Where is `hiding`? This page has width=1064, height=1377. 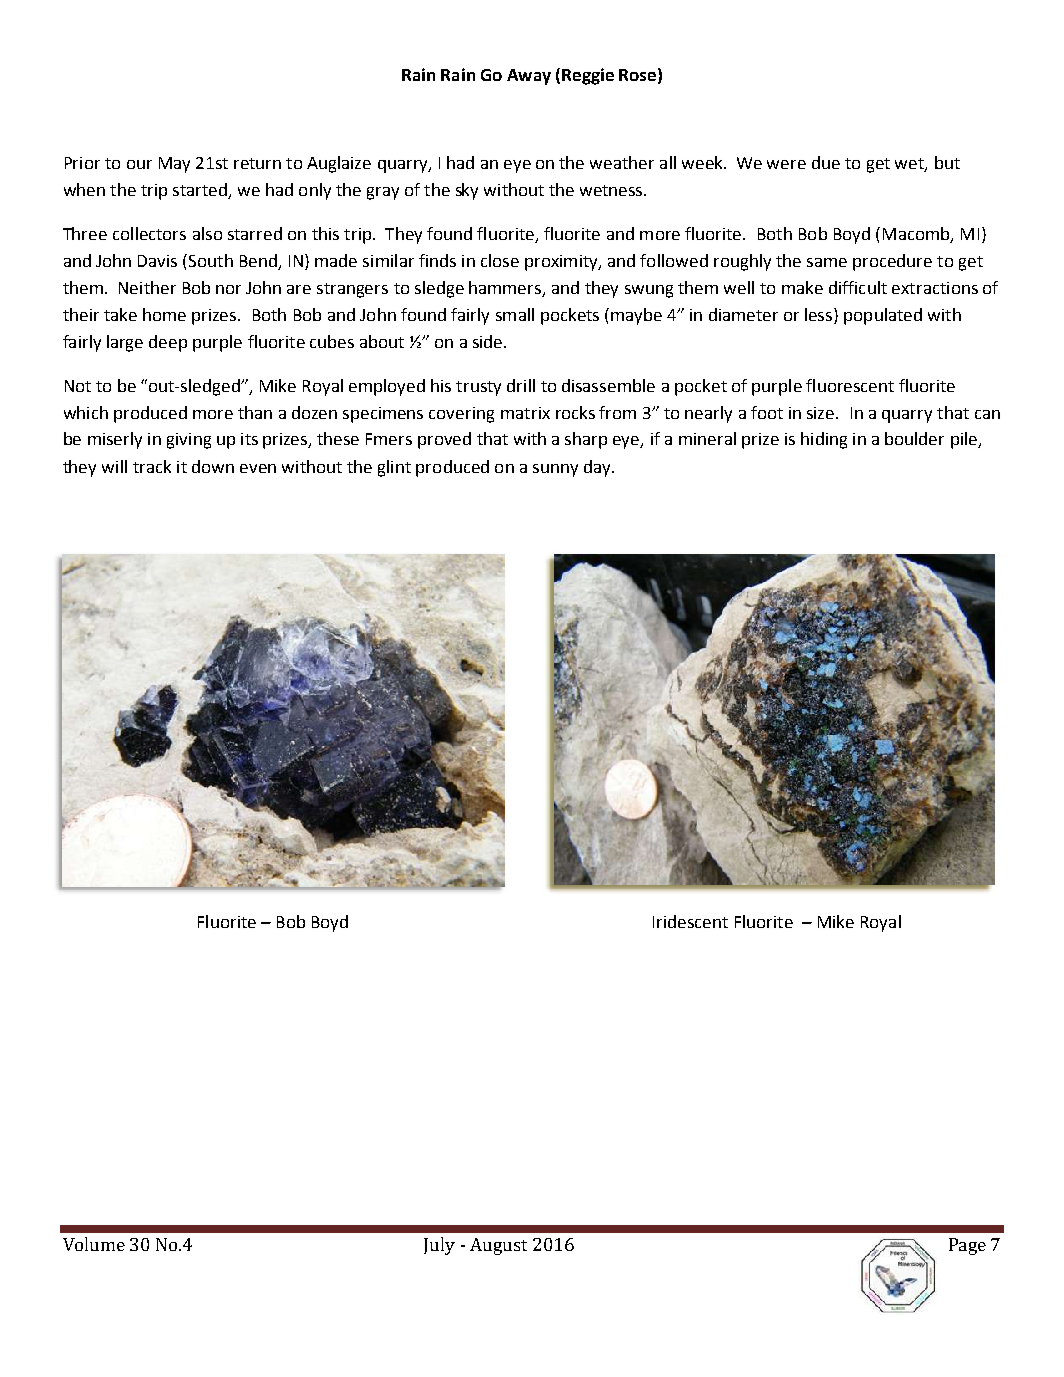
hiding is located at coordinates (824, 440).
